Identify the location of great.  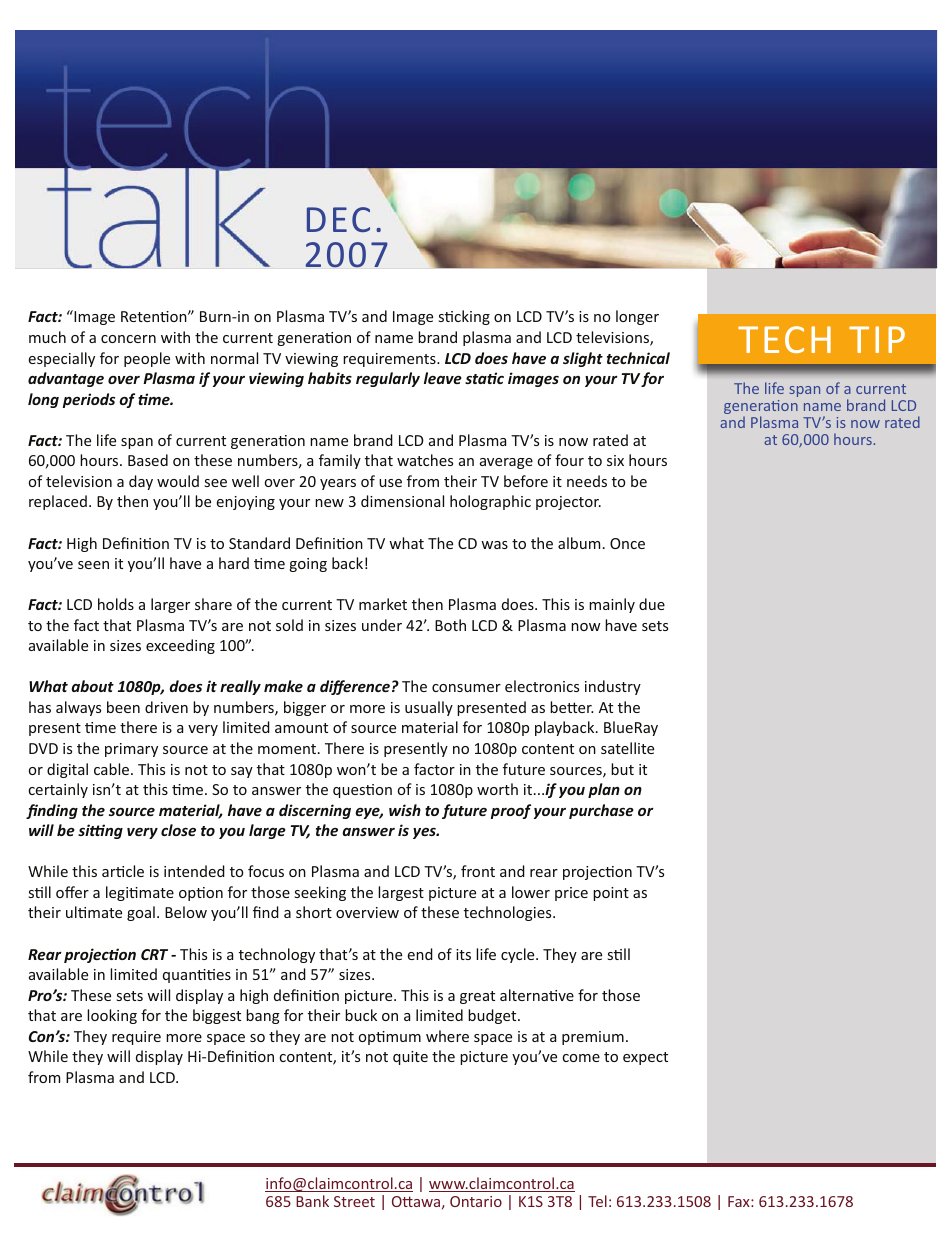
(477, 997).
